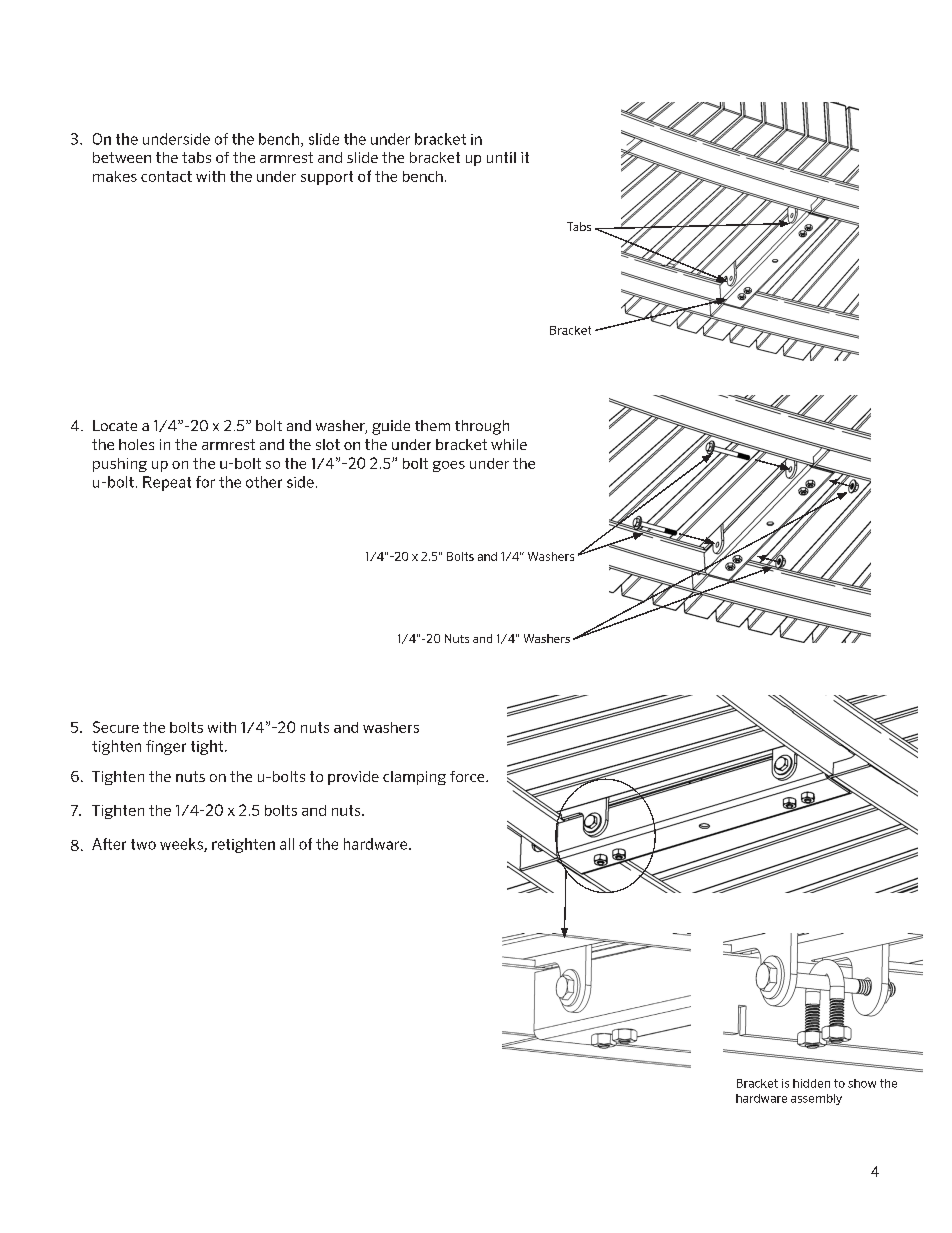  What do you see at coordinates (182, 845) in the screenshot?
I see `weeks` at bounding box center [182, 845].
